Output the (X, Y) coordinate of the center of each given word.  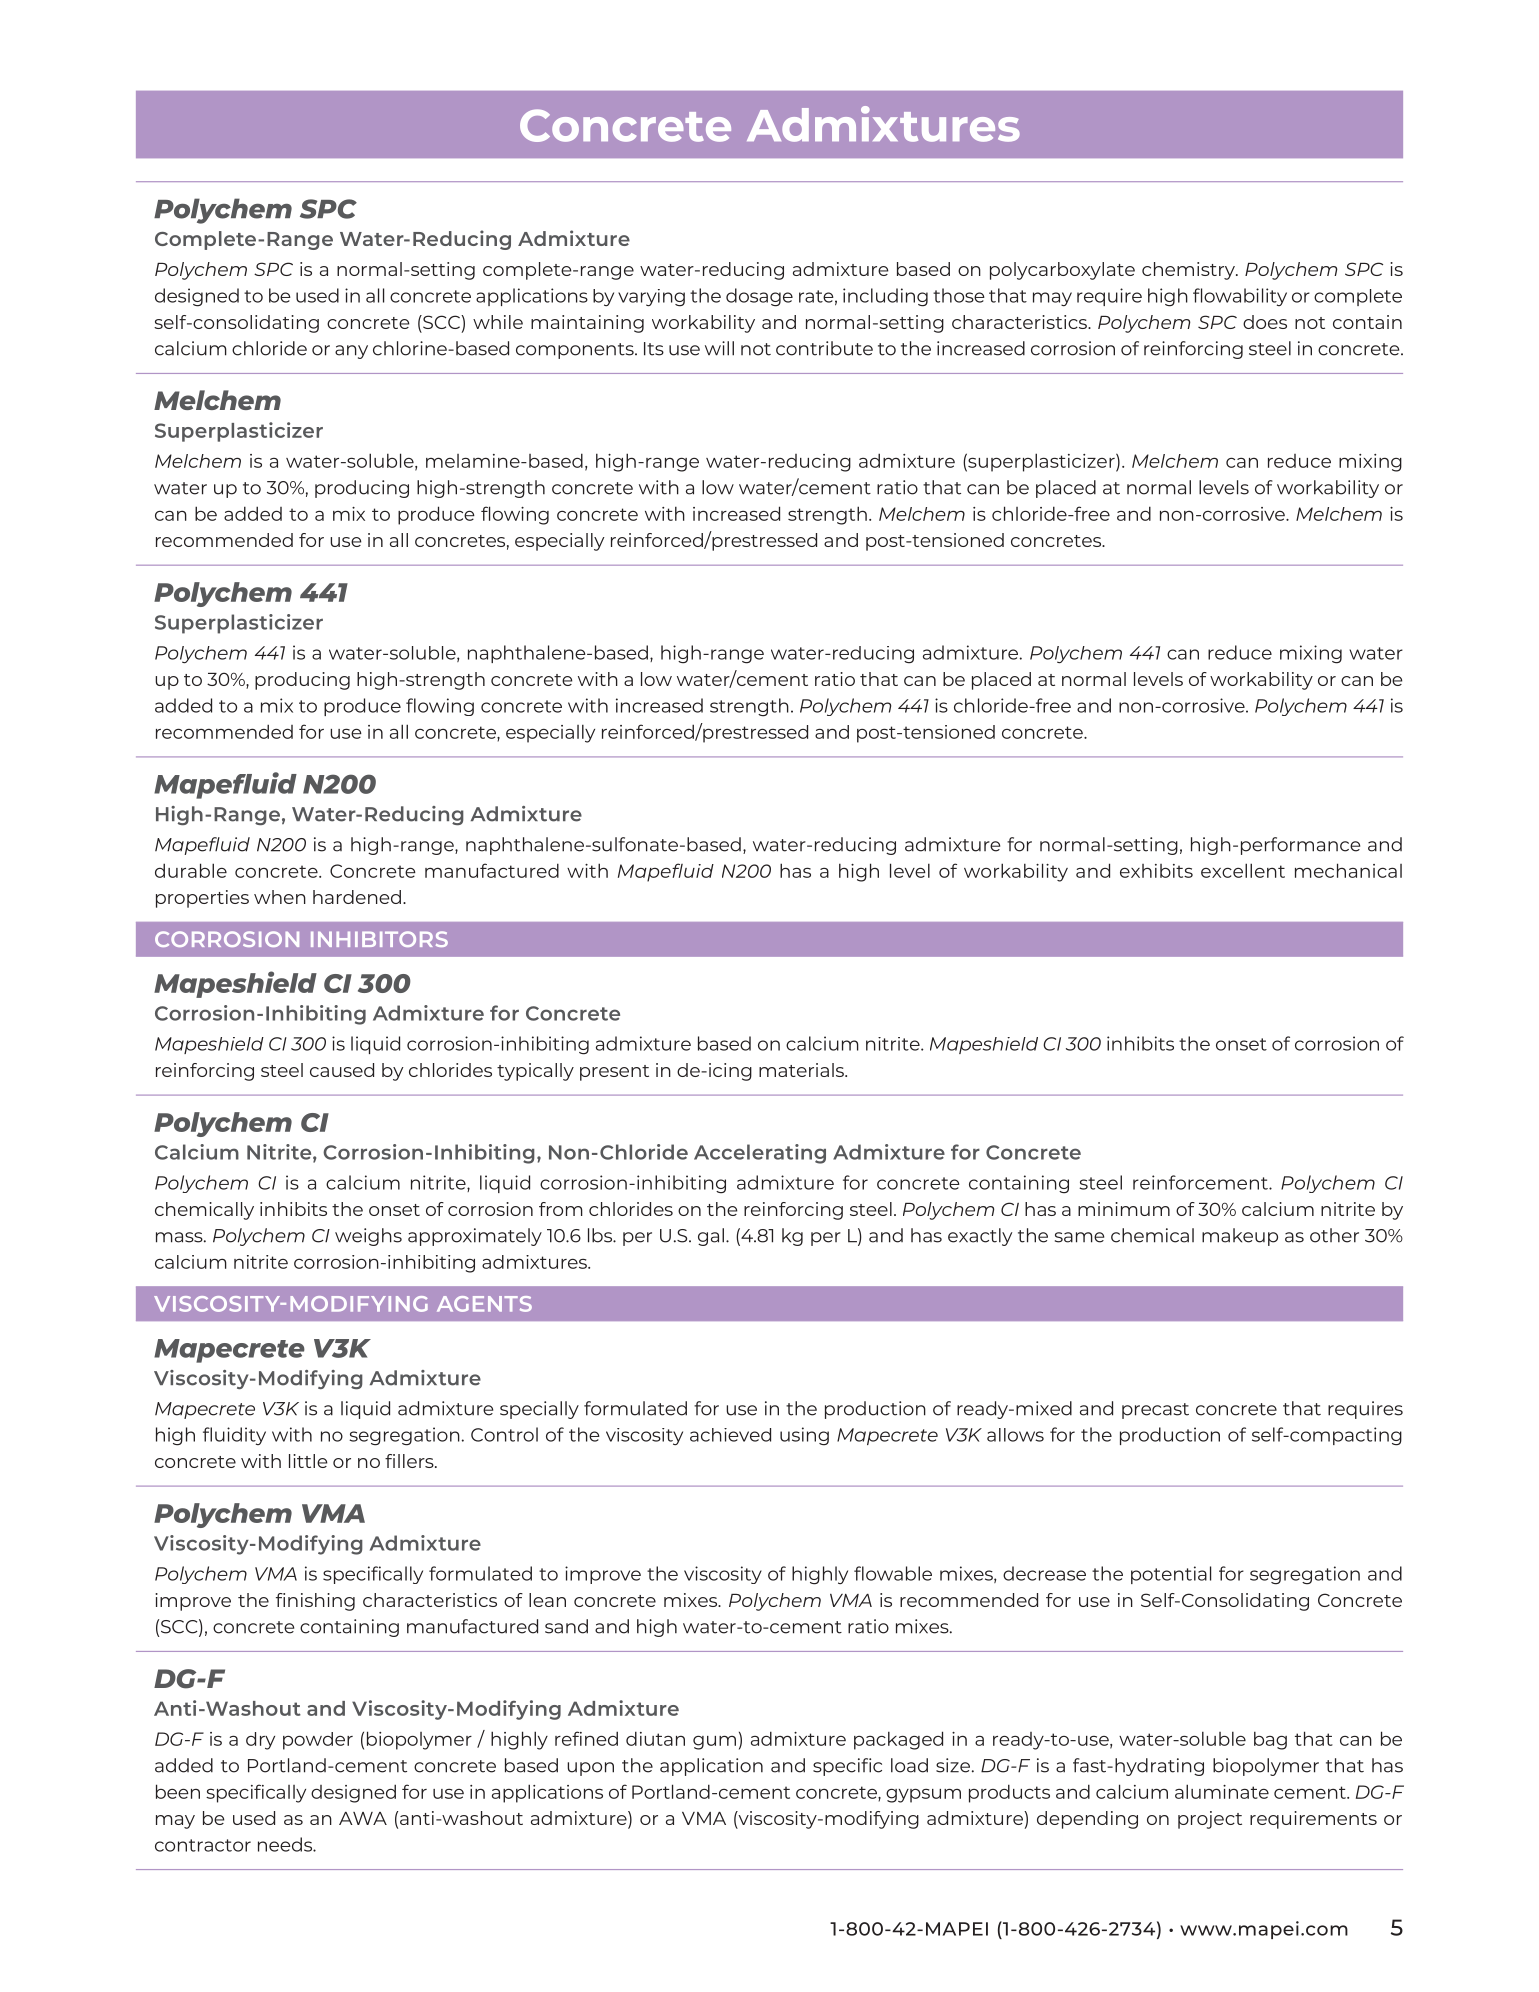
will (719, 348)
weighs (368, 1237)
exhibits (1156, 871)
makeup (1240, 1237)
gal (711, 1237)
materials (802, 1070)
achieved (730, 1435)
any (351, 352)
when (280, 897)
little (308, 1461)
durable (191, 870)
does (1265, 322)
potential (1171, 1575)
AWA (363, 1818)
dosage (759, 297)
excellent (1243, 870)
